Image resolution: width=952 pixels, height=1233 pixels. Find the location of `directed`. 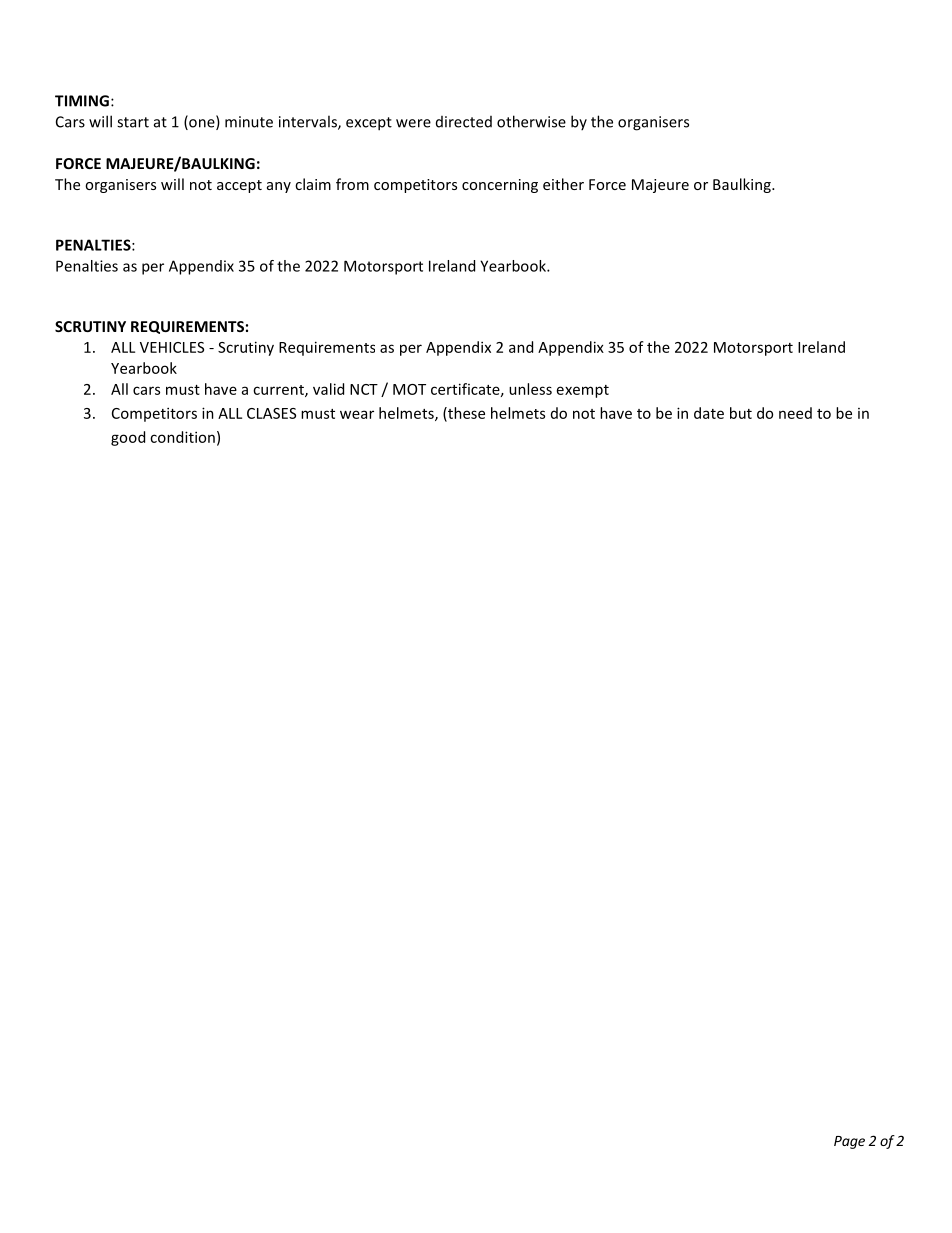

directed is located at coordinates (464, 122).
